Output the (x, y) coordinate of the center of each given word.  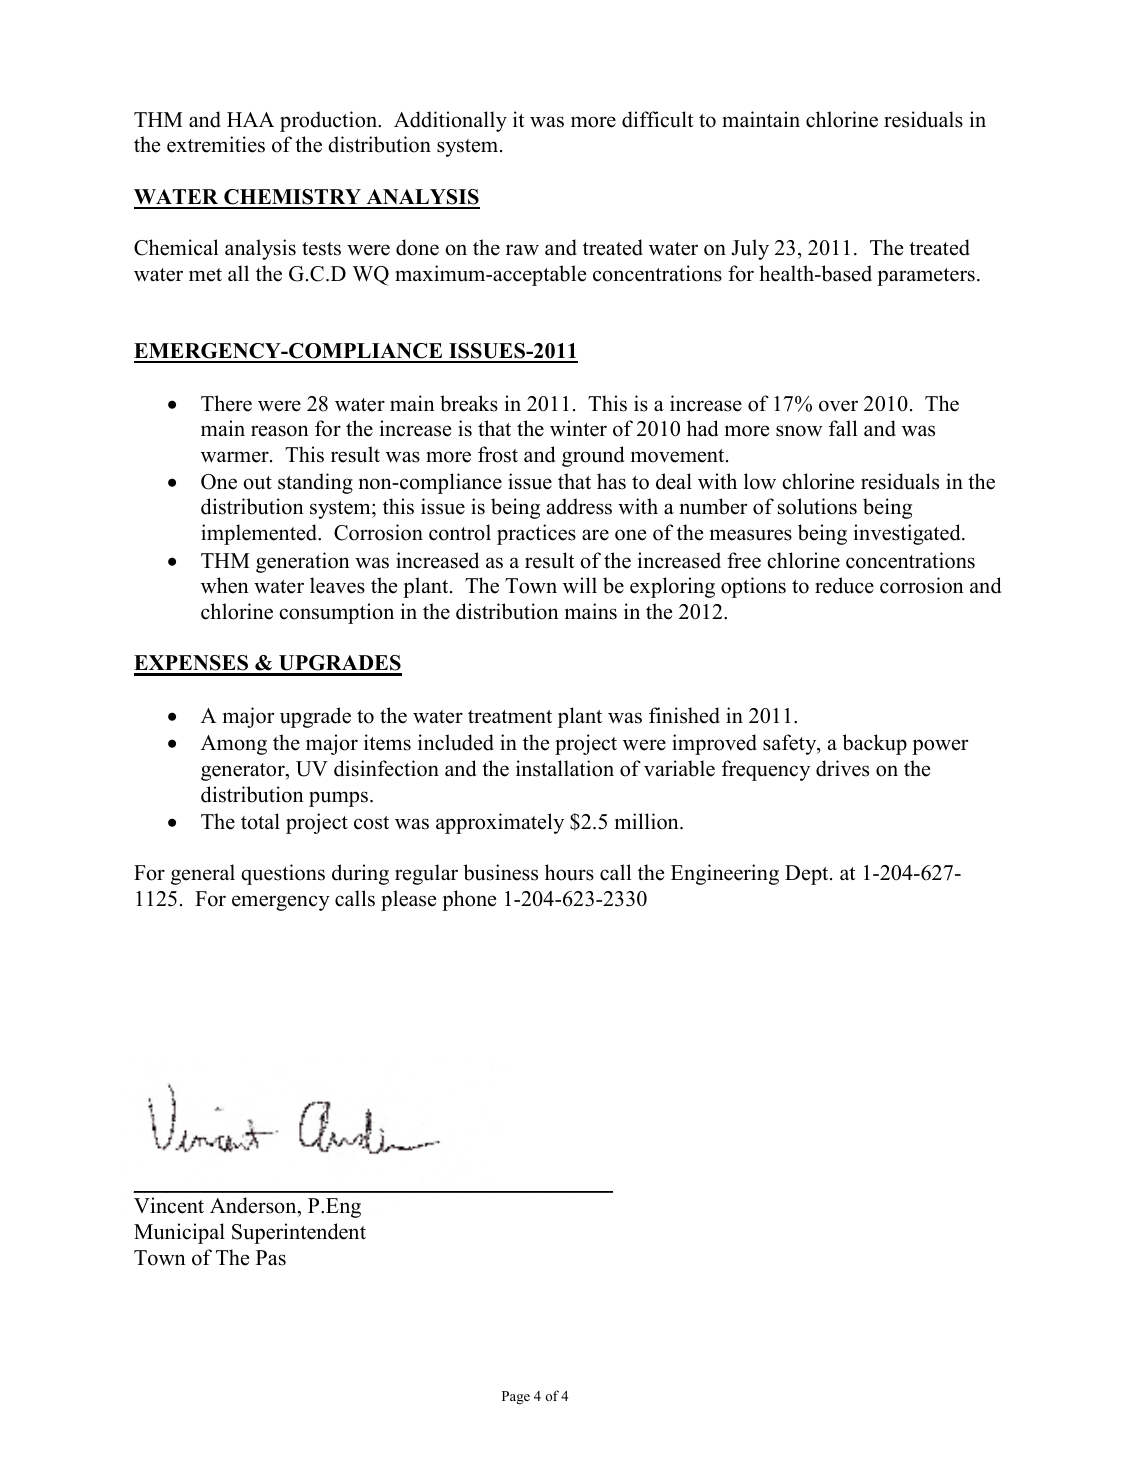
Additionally (450, 121)
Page (516, 1397)
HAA (250, 119)
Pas (271, 1258)
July (750, 249)
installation (565, 768)
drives (842, 768)
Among (234, 745)
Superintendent (299, 1233)
